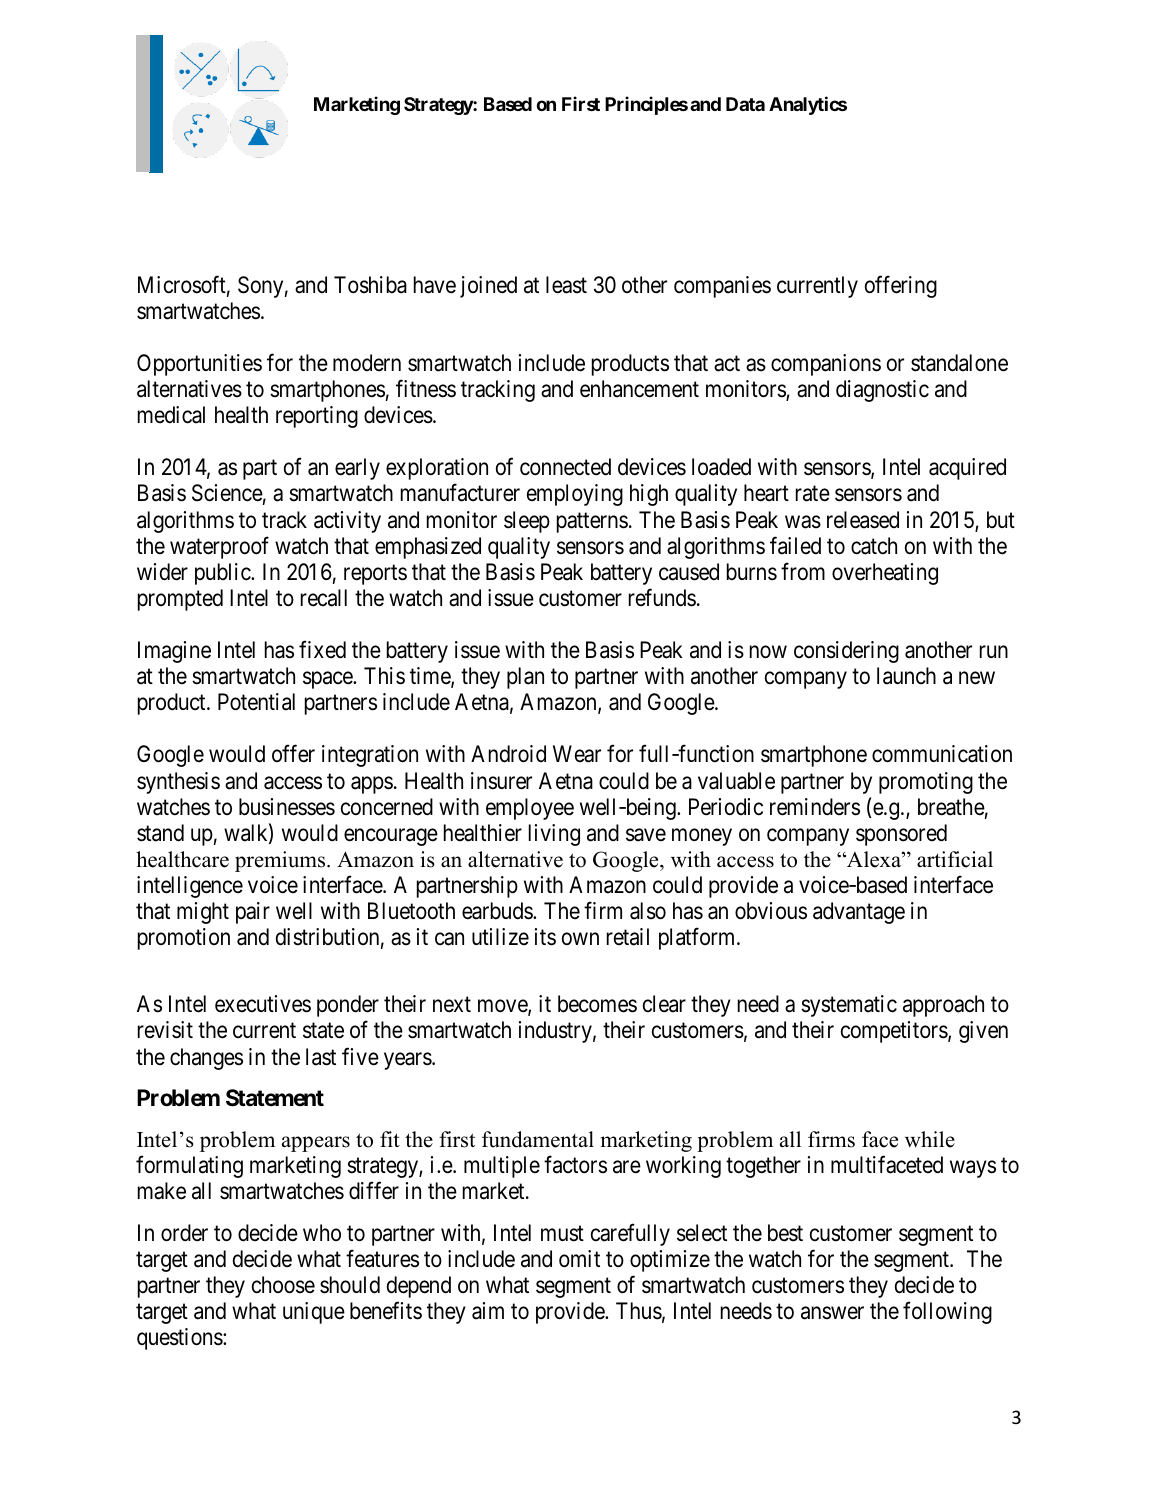 This screenshot has width=1158, height=1498. What do you see at coordinates (597, 1004) in the screenshot?
I see `becomes` at bounding box center [597, 1004].
